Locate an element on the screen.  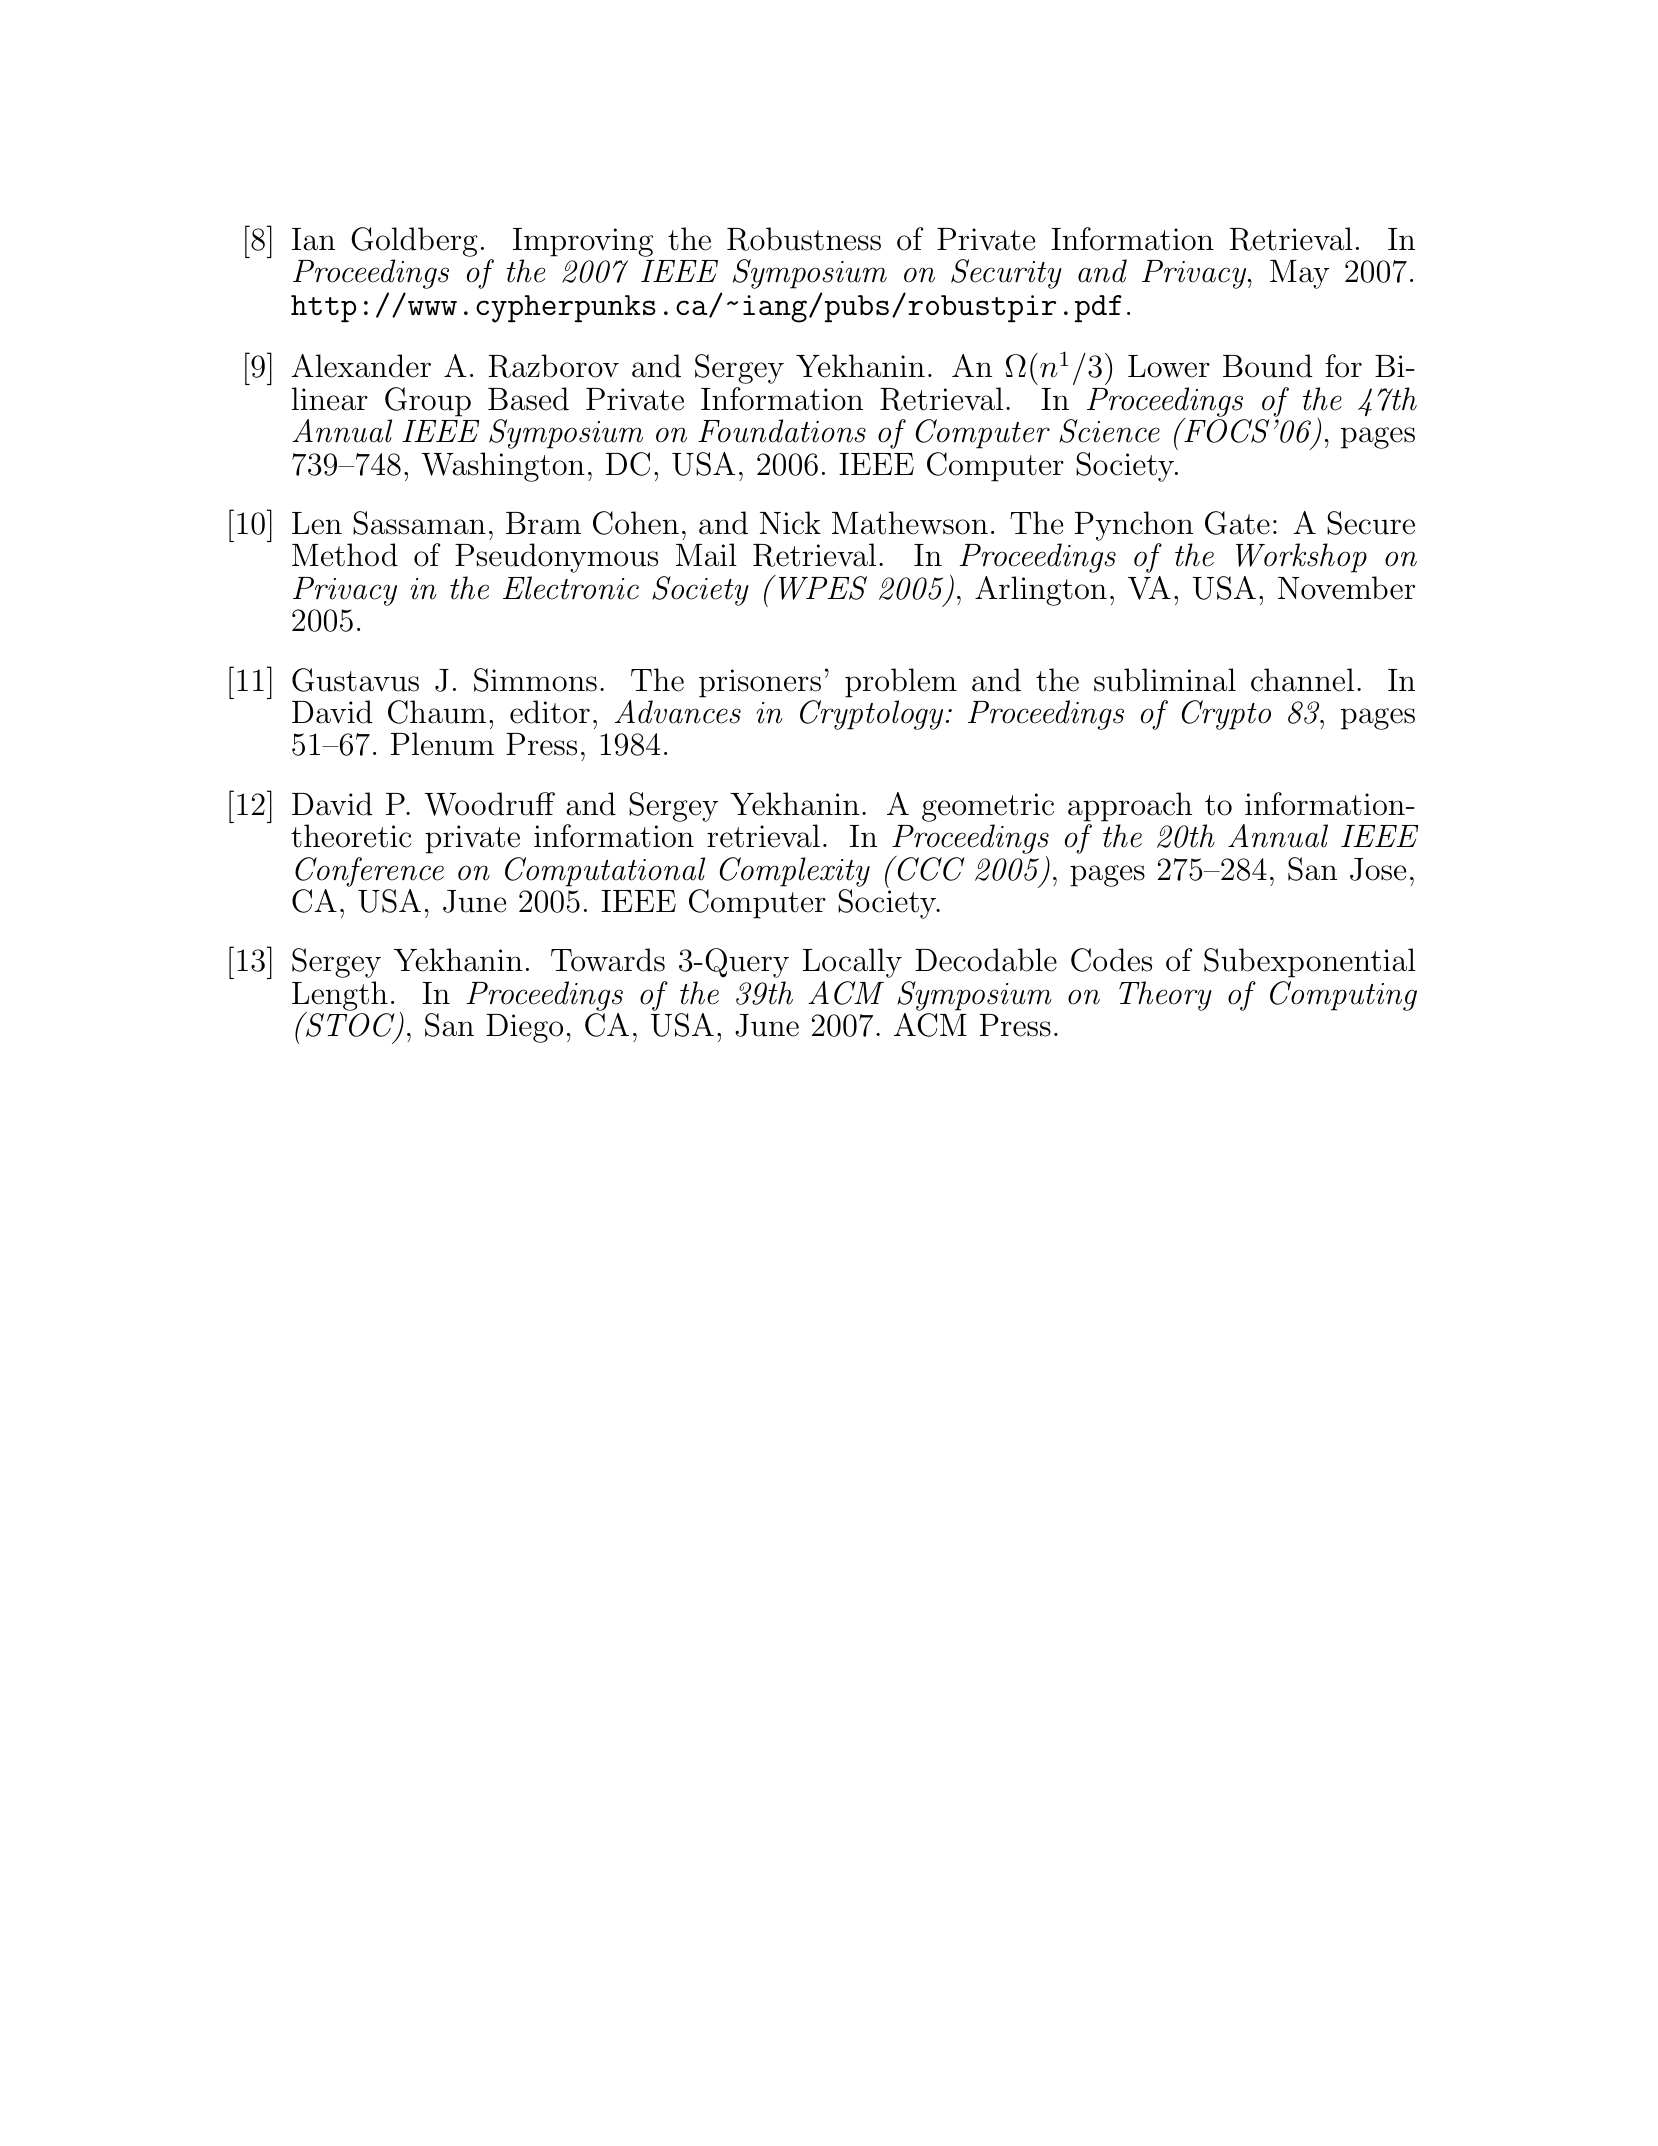
Nick is located at coordinates (790, 523).
